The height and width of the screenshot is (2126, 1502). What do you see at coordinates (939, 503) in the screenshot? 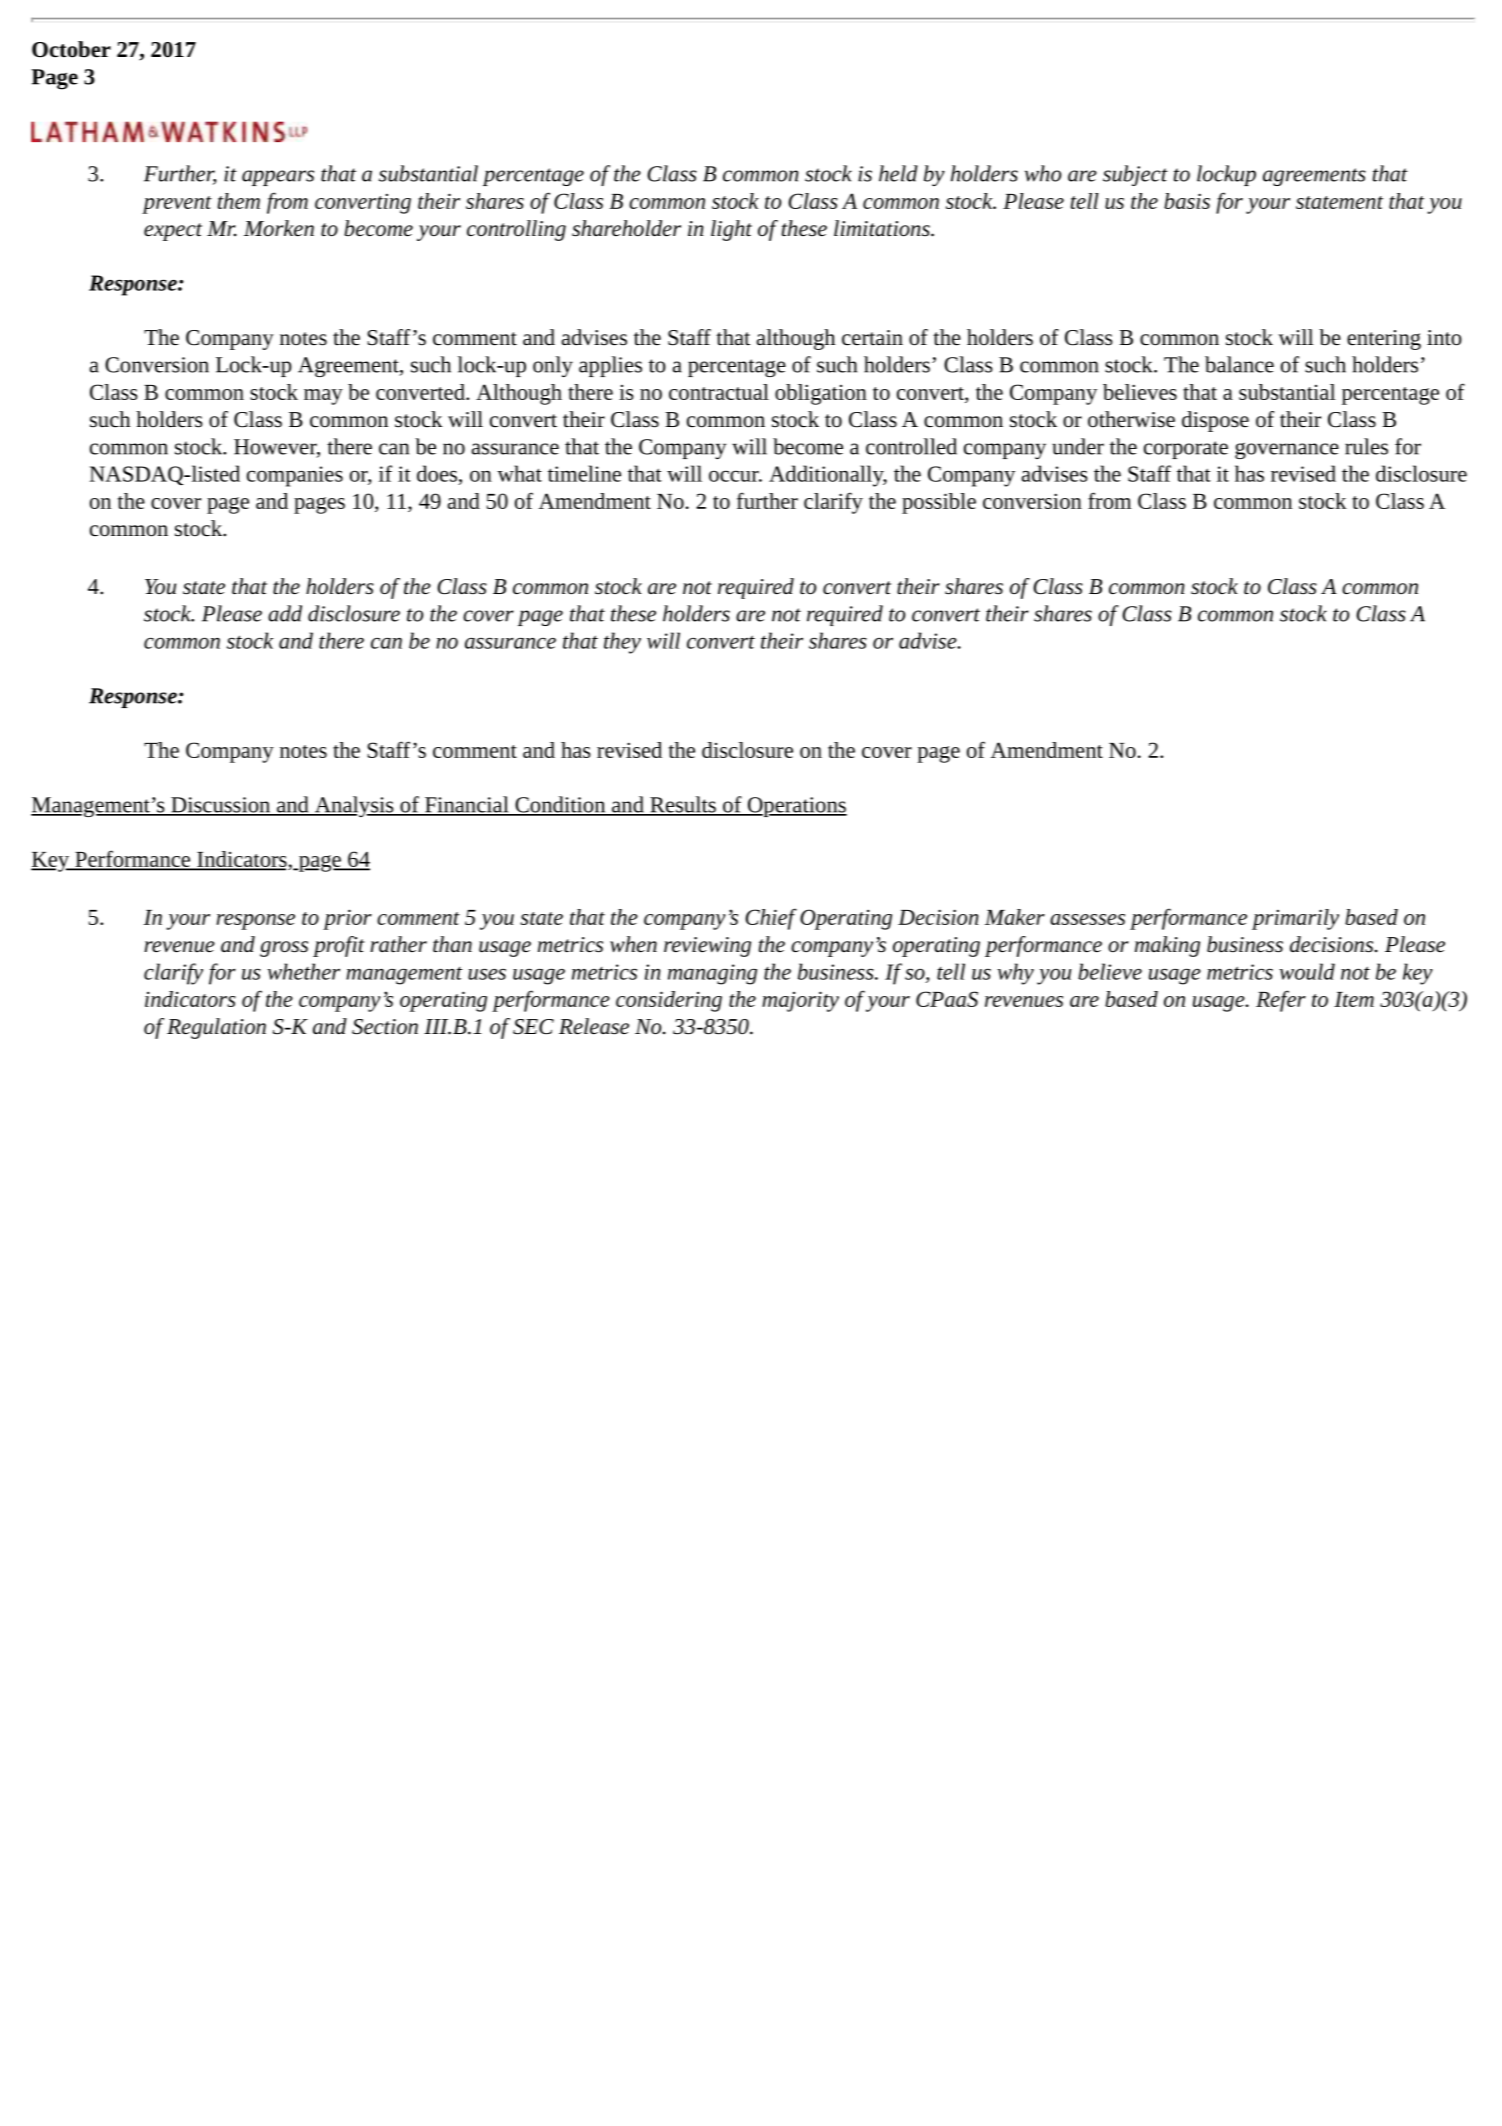
I see `possible` at bounding box center [939, 503].
